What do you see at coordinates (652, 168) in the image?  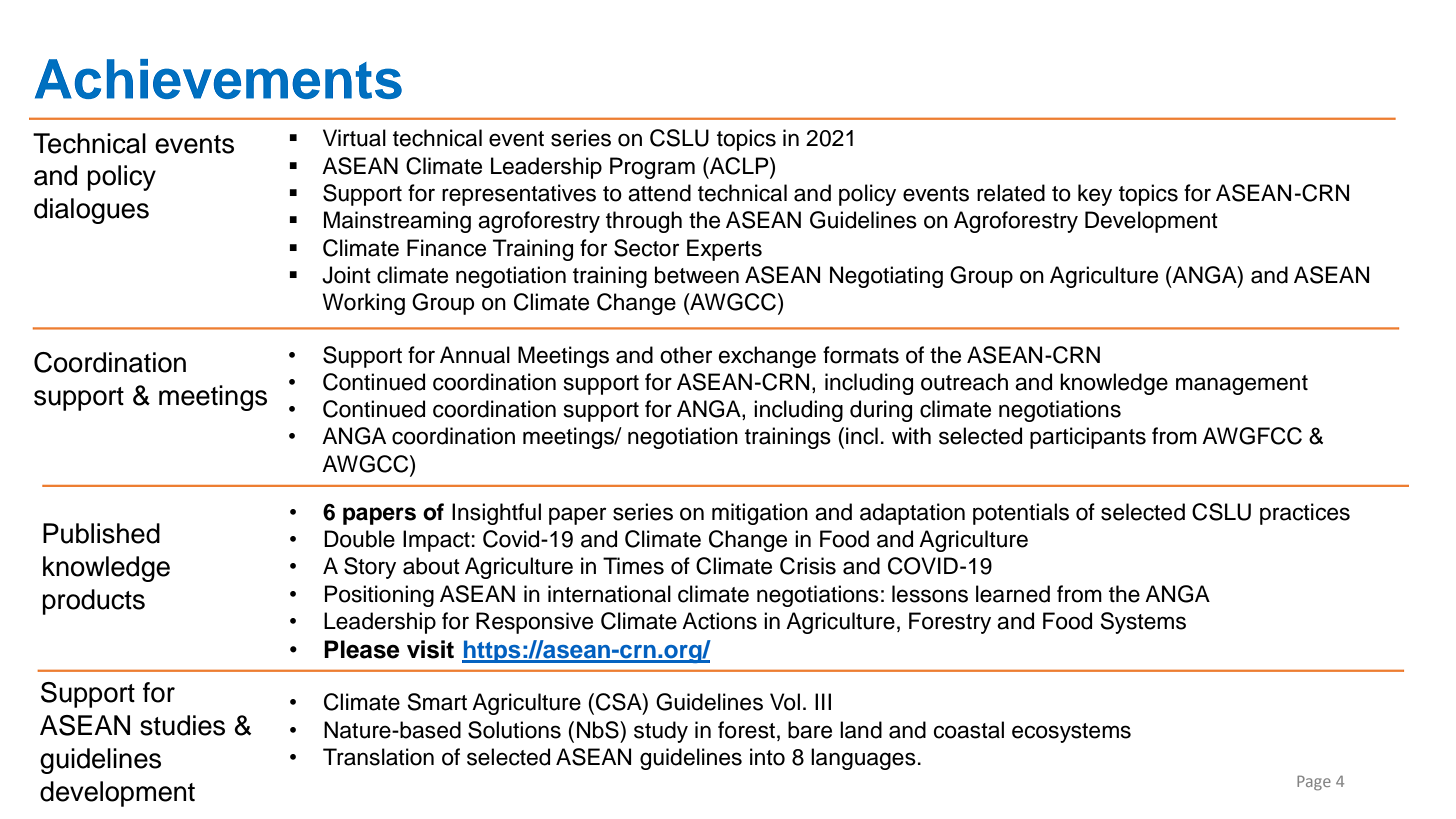 I see `Program` at bounding box center [652, 168].
